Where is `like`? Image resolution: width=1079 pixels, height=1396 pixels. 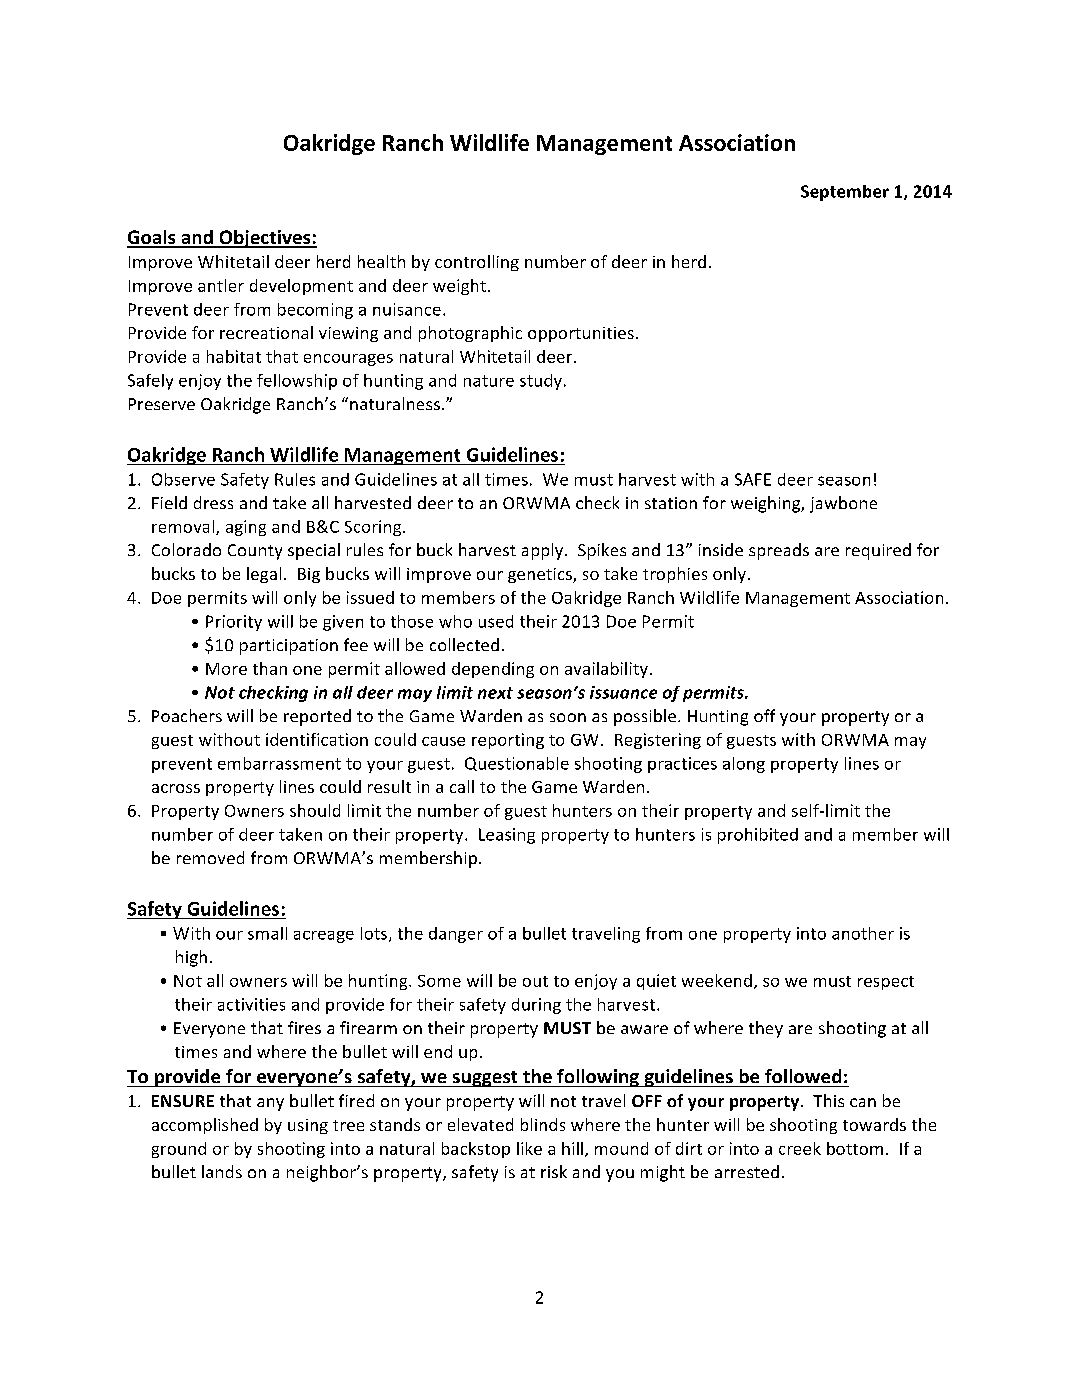 like is located at coordinates (529, 1148).
